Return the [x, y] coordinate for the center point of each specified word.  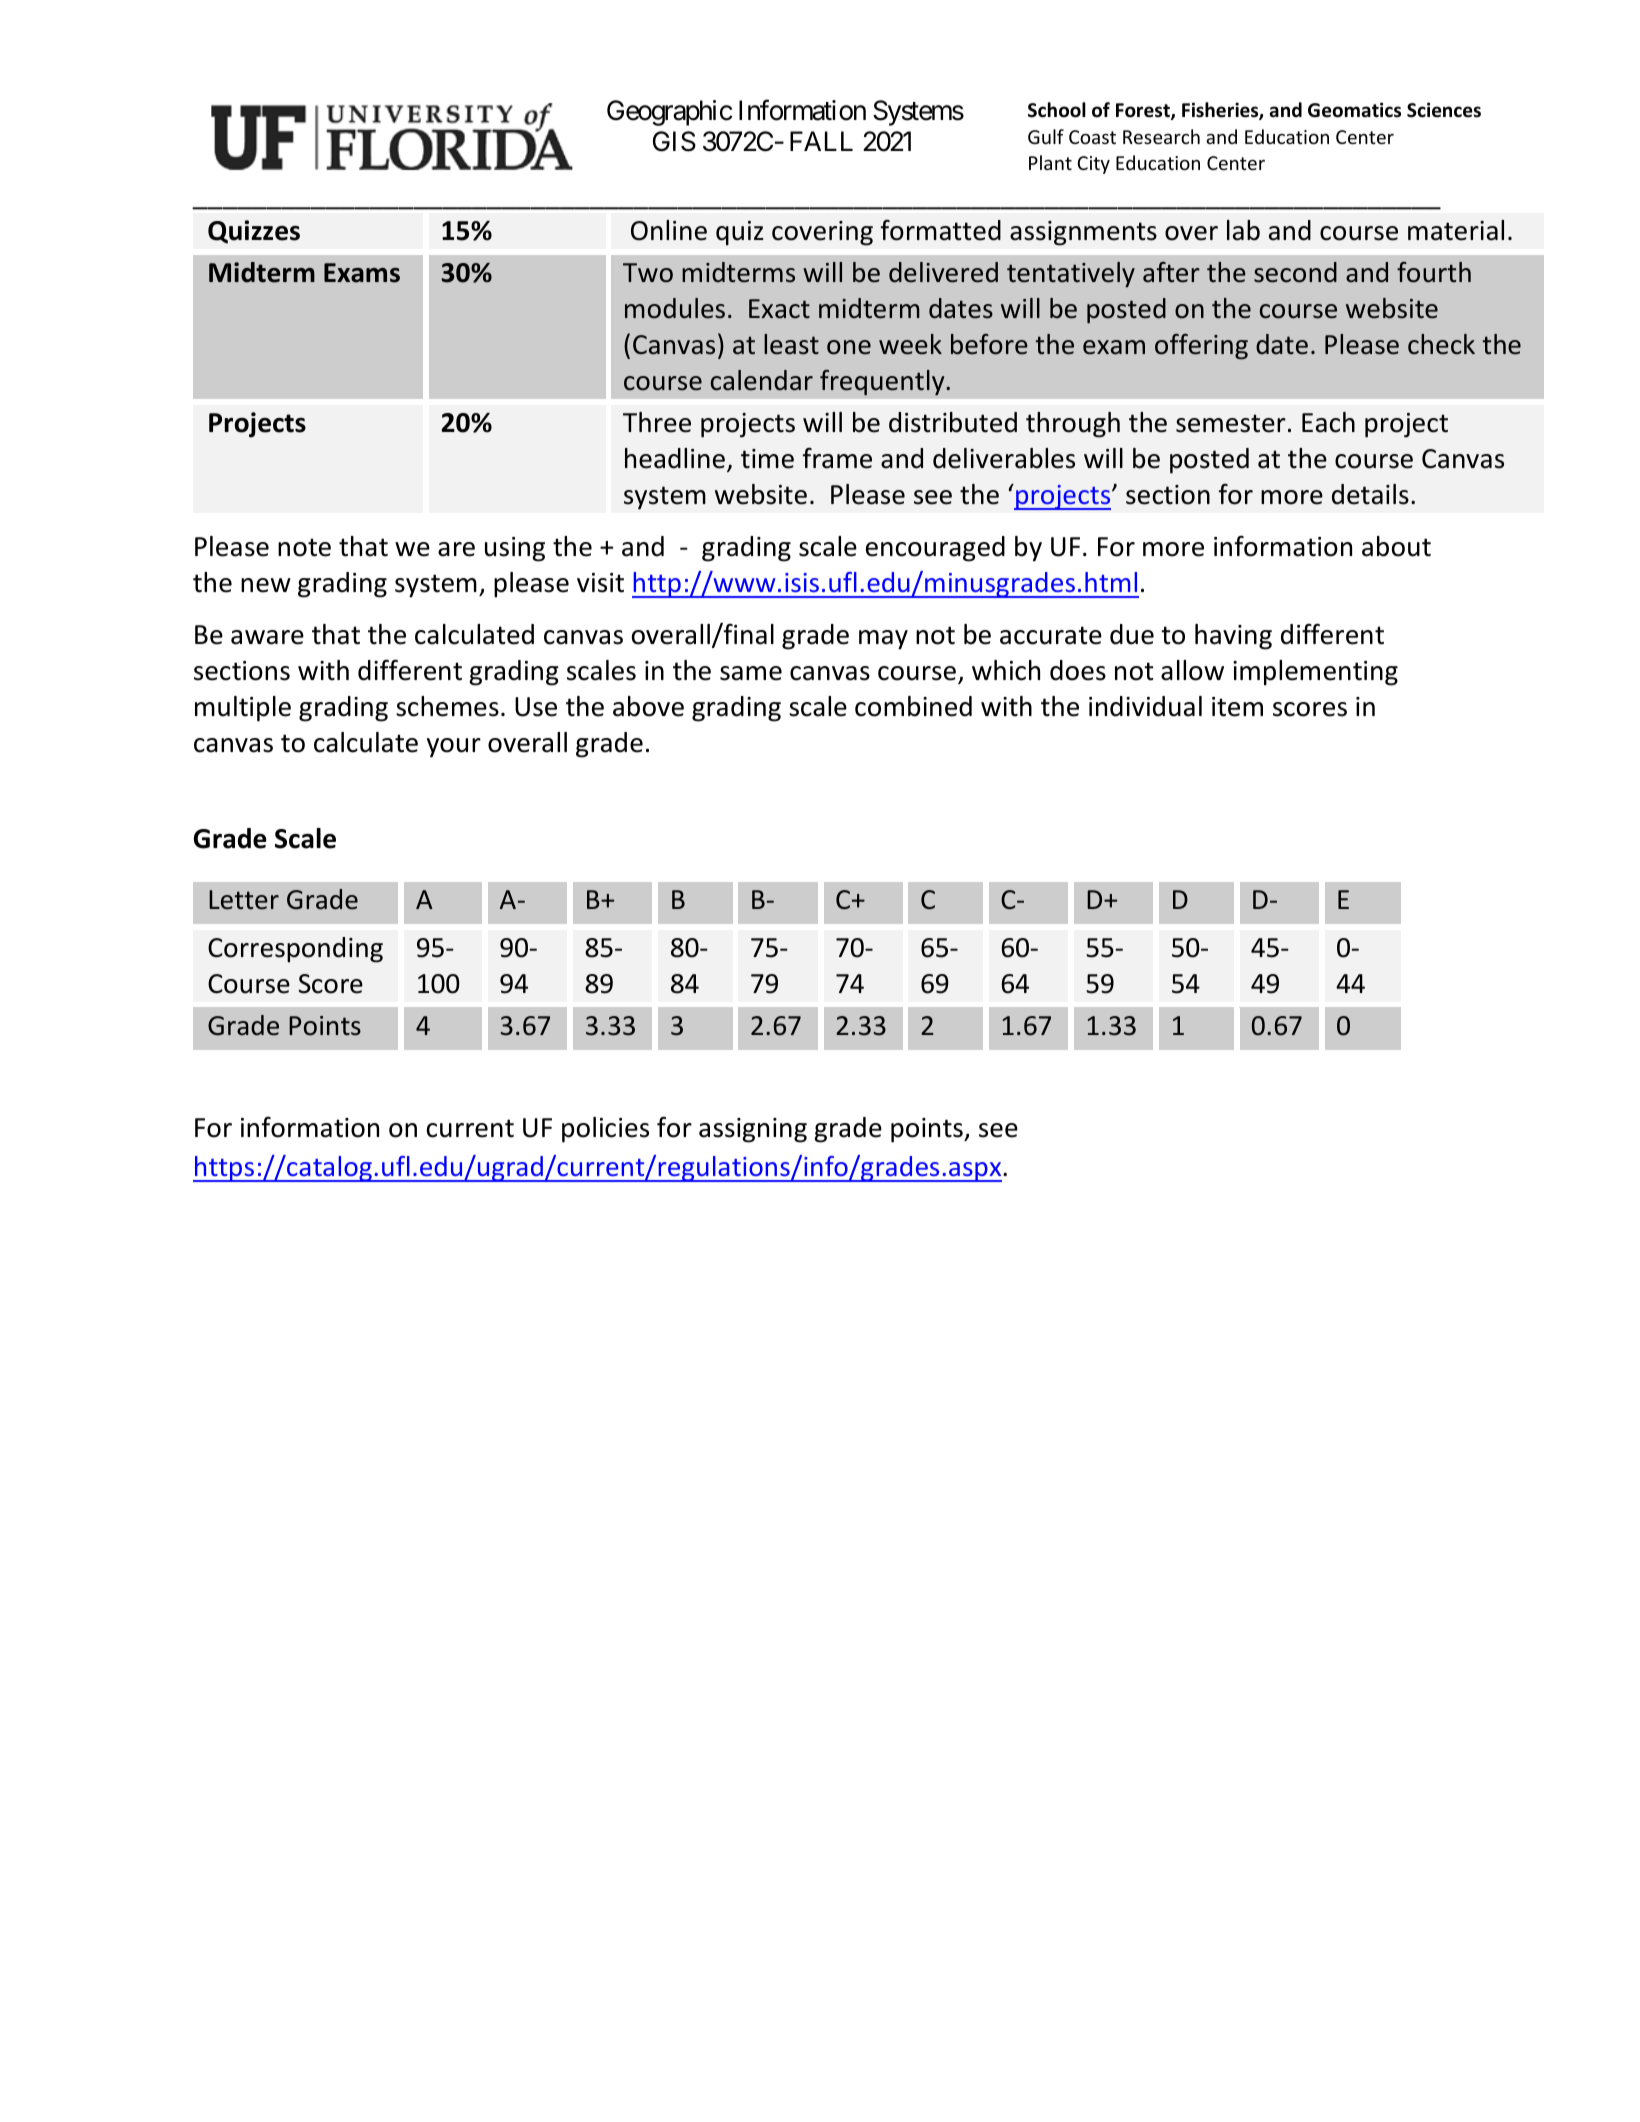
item [1237, 707]
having [1233, 637]
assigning [753, 1130]
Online [669, 230]
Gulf [1046, 136]
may [883, 640]
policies [605, 1130]
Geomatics [1354, 110]
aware [267, 637]
